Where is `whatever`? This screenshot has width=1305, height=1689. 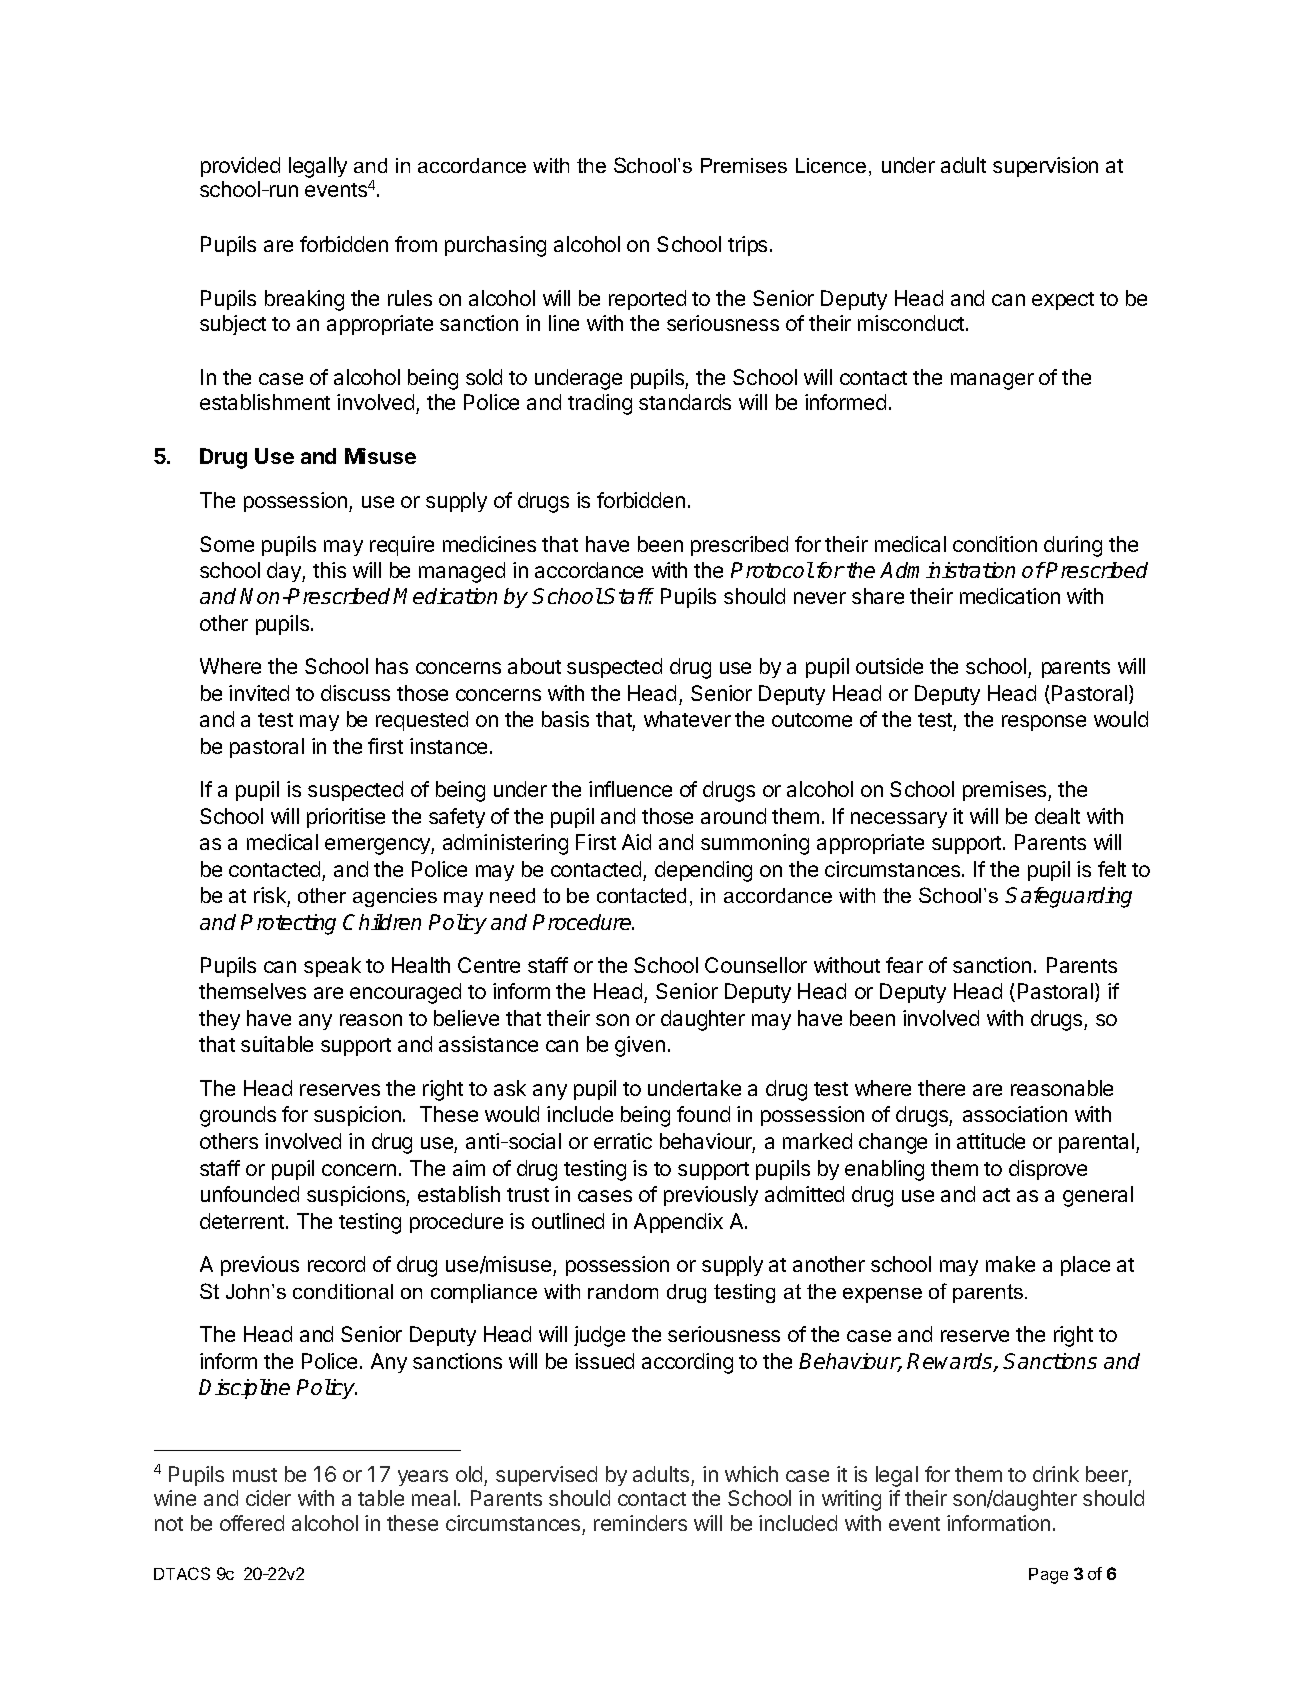 whatever is located at coordinates (687, 719).
